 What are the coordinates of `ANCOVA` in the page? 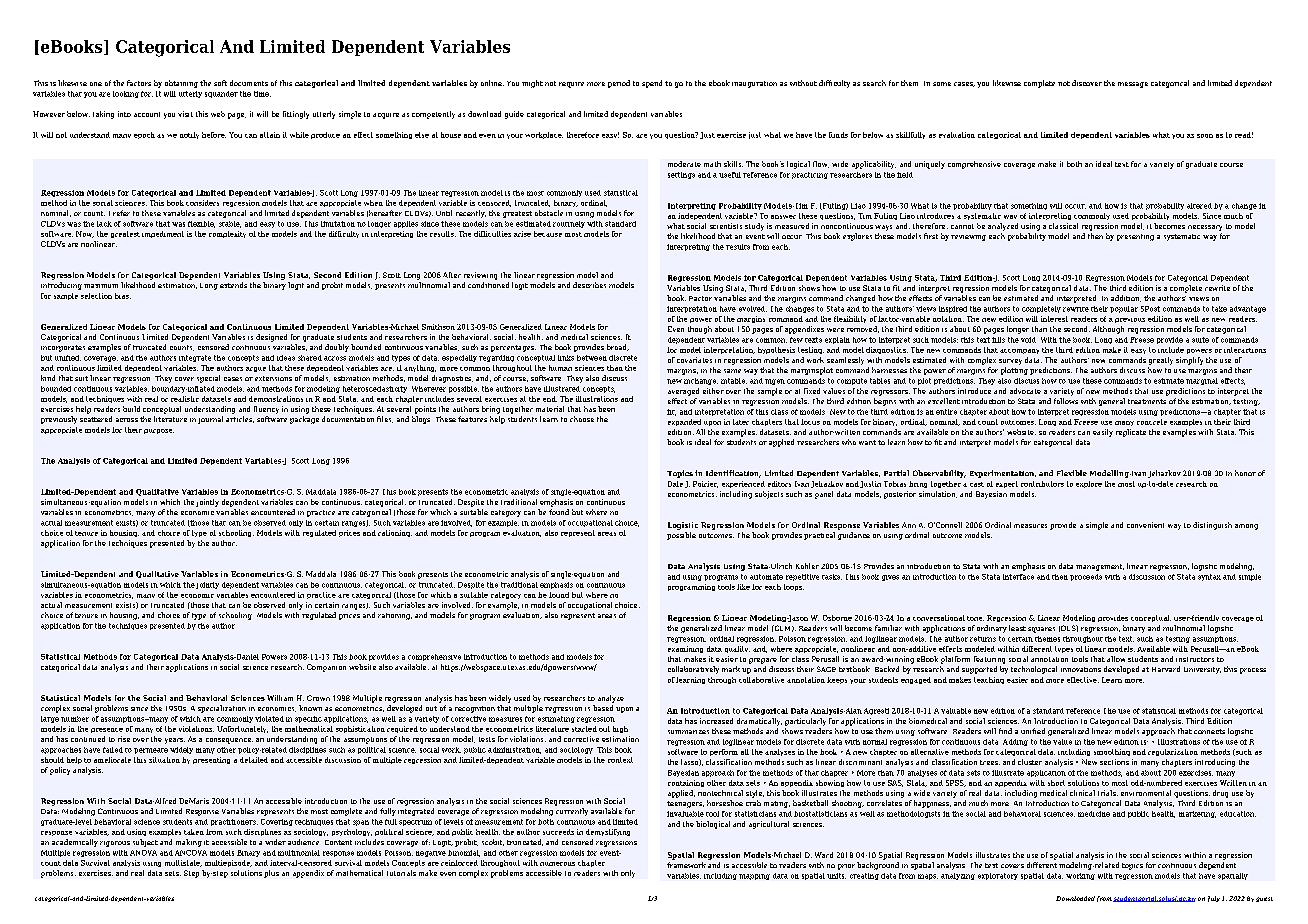 It's located at (191, 853).
